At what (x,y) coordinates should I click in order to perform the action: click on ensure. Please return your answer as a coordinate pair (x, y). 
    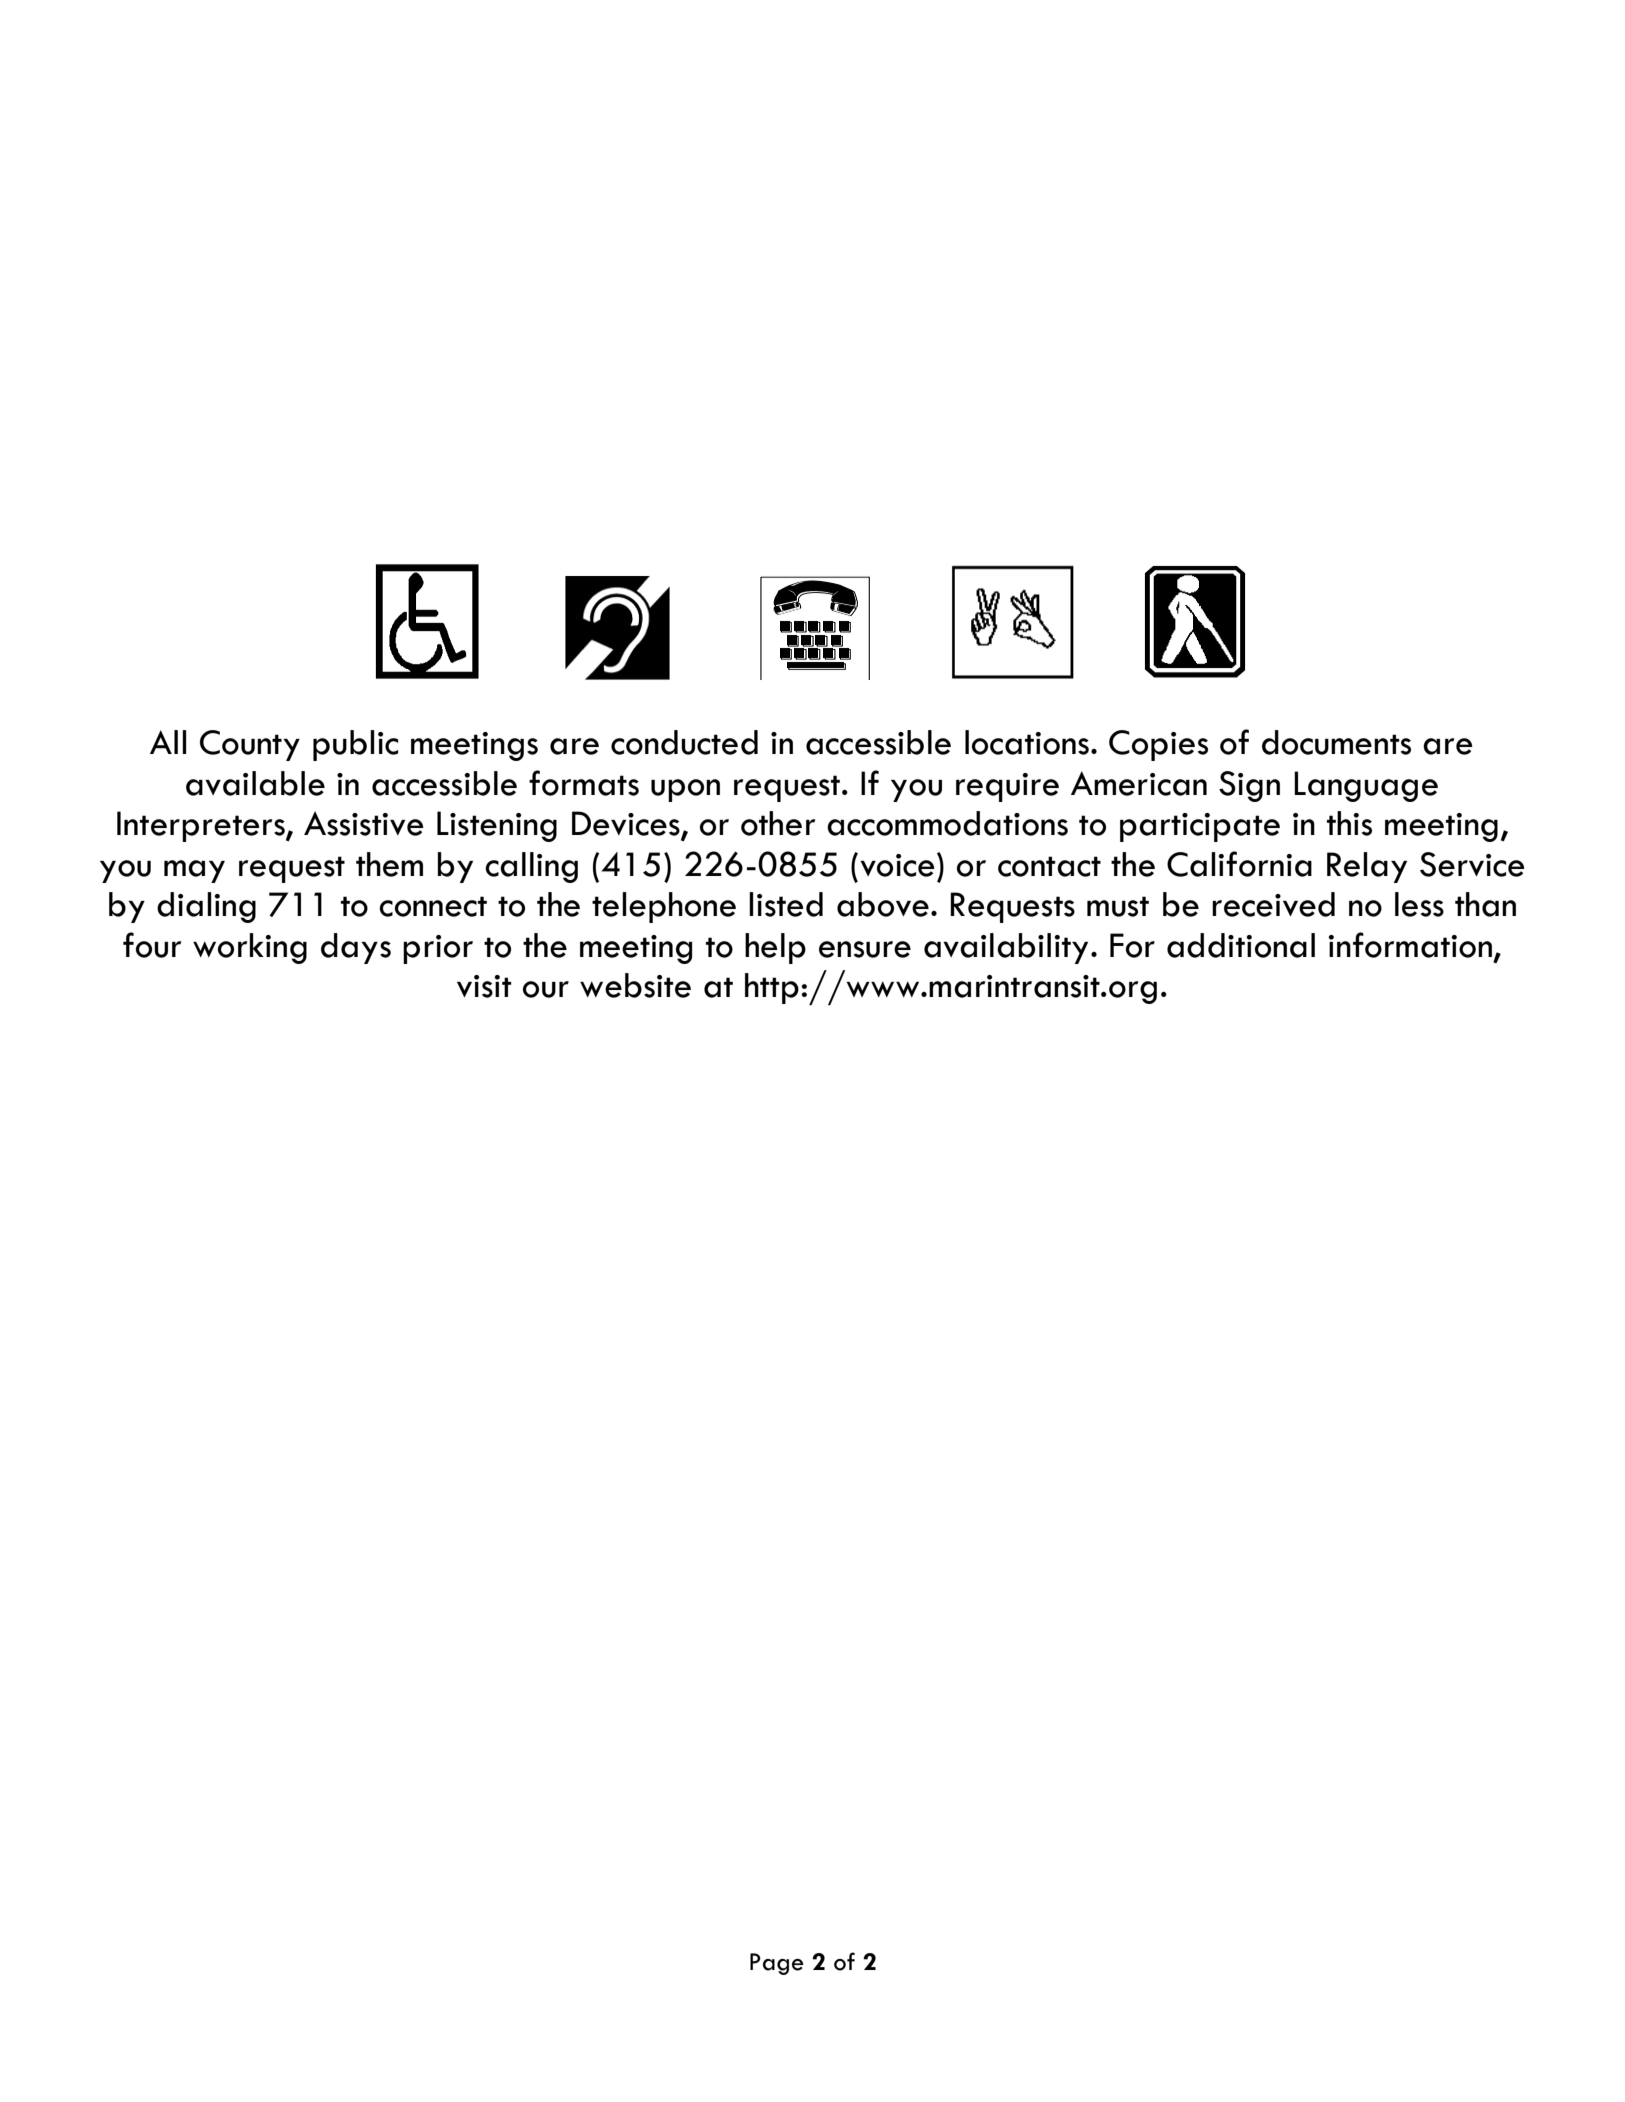
    Looking at the image, I should click on (865, 949).
